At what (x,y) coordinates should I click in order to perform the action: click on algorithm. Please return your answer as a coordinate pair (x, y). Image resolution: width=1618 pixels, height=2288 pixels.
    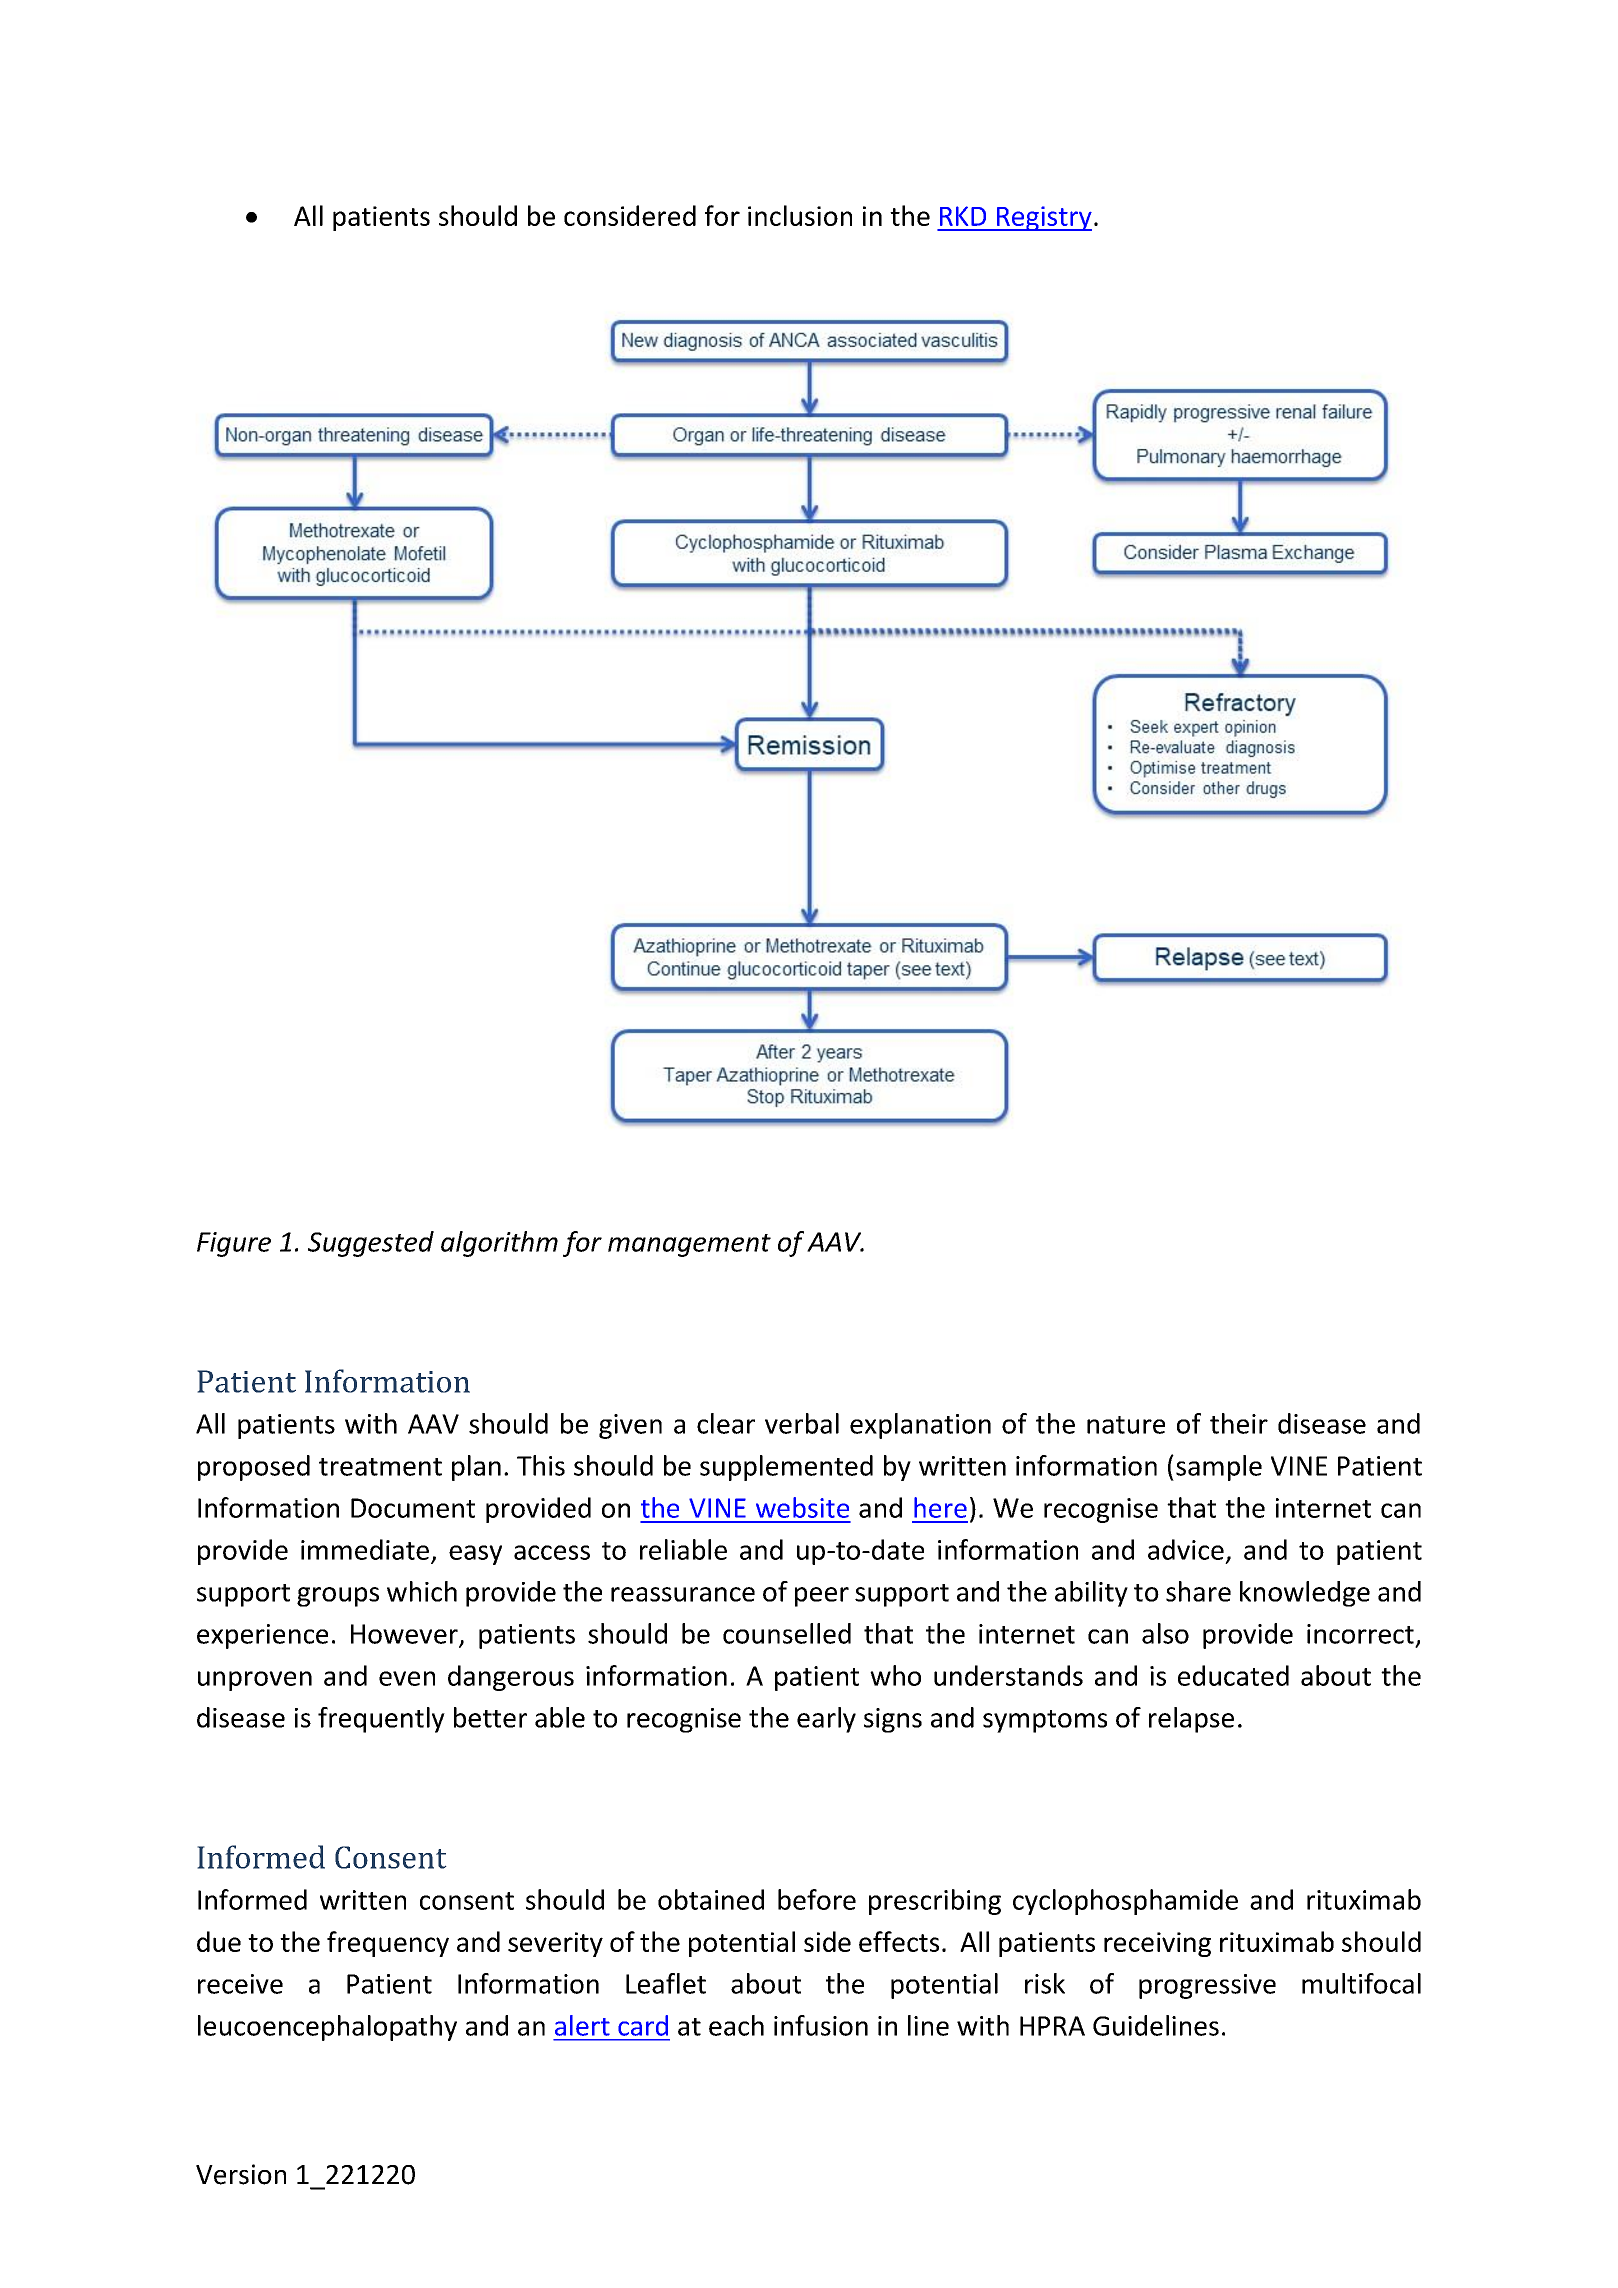
    Looking at the image, I should click on (499, 1244).
